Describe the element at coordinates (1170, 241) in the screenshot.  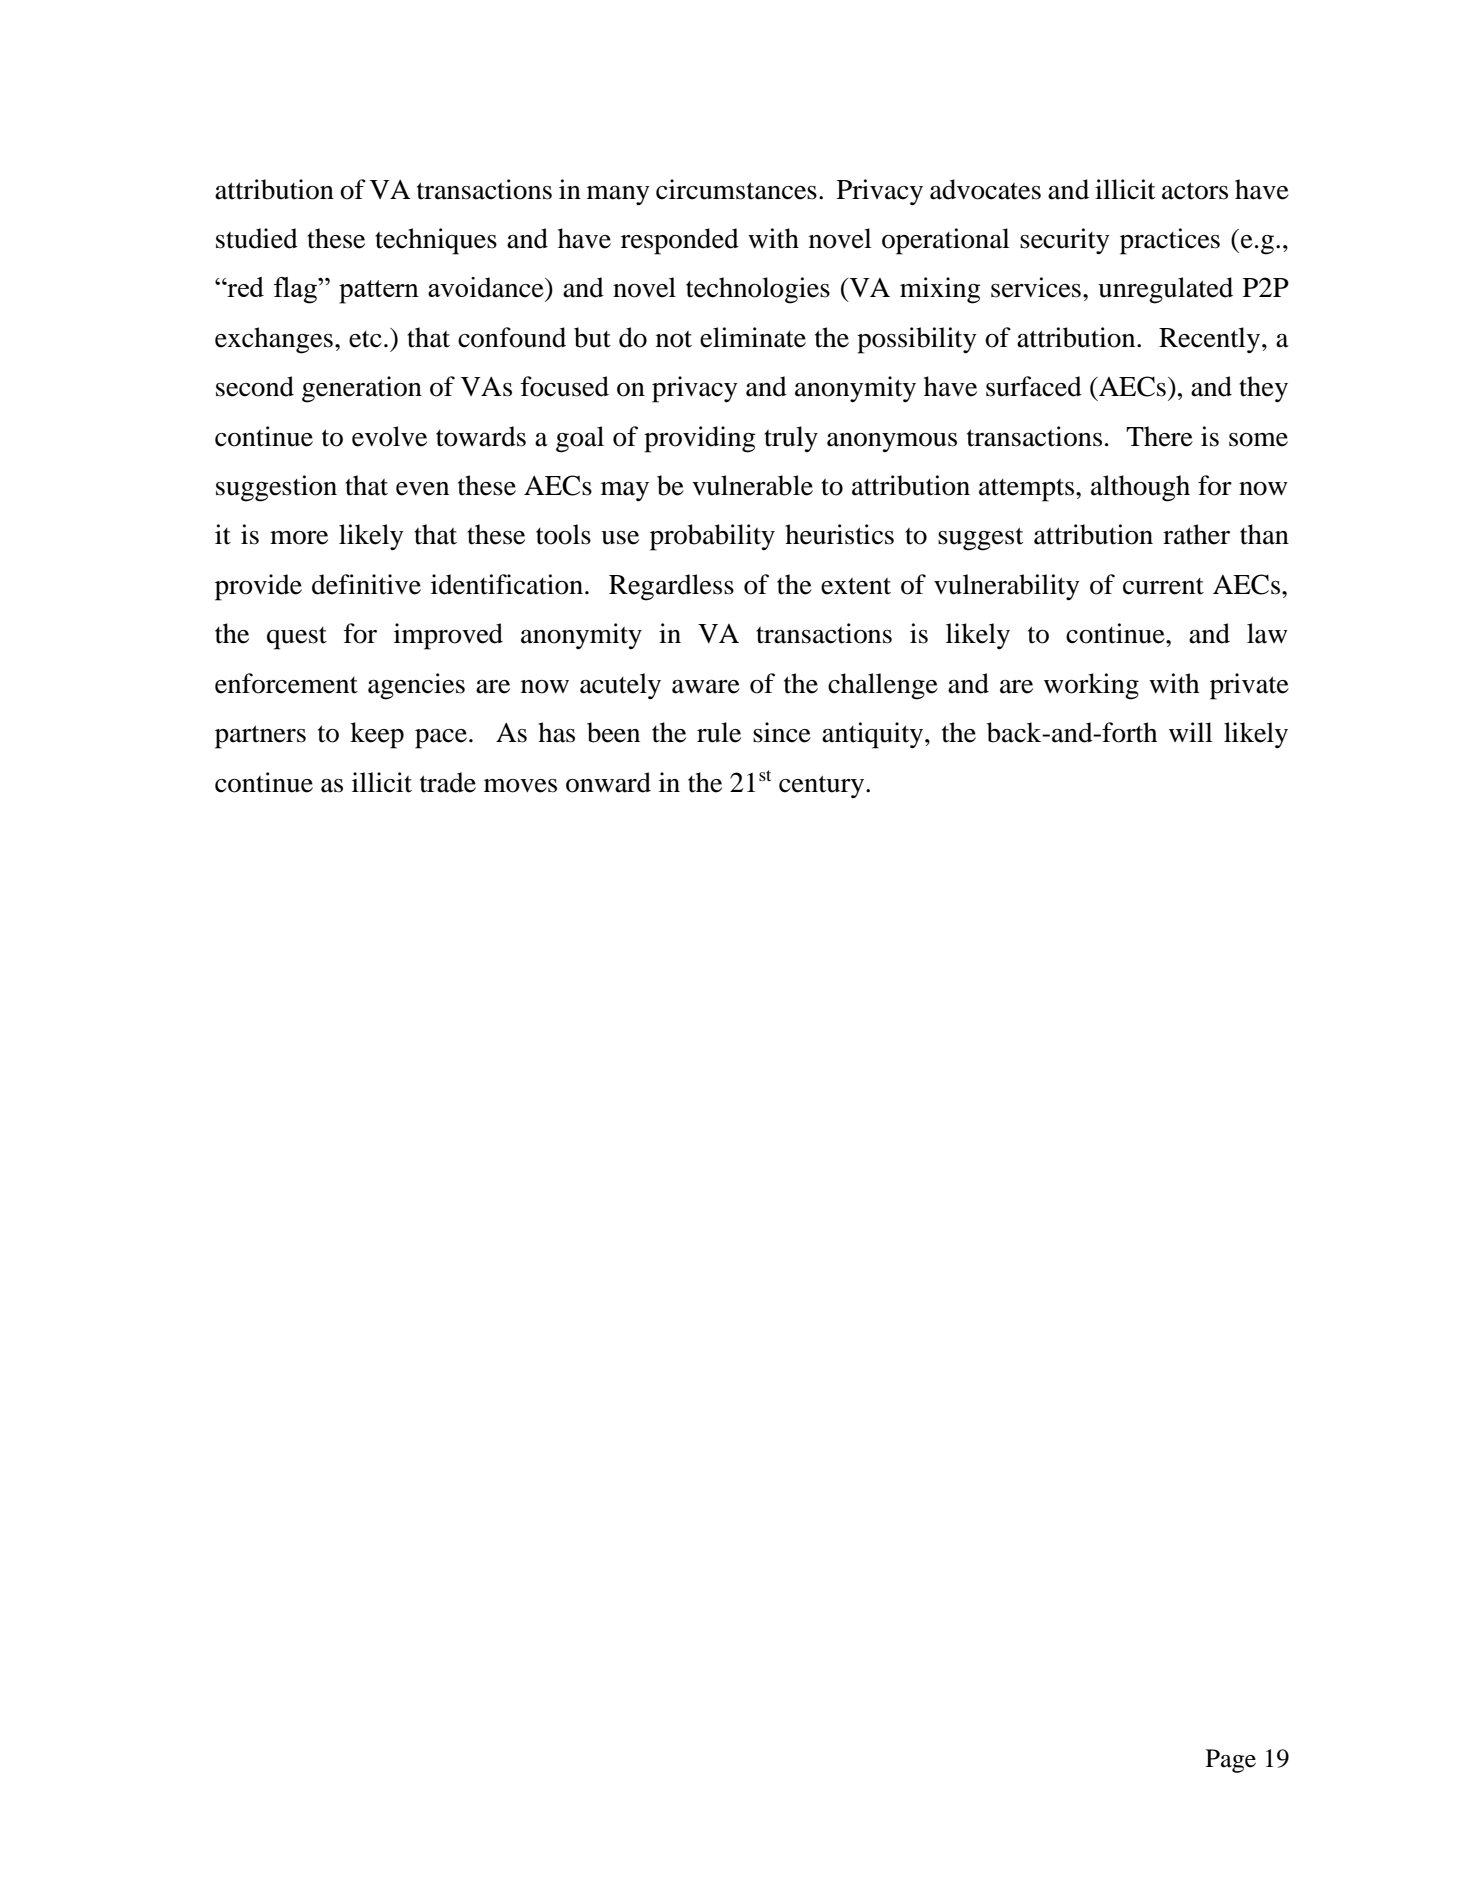
I see `practices` at that location.
